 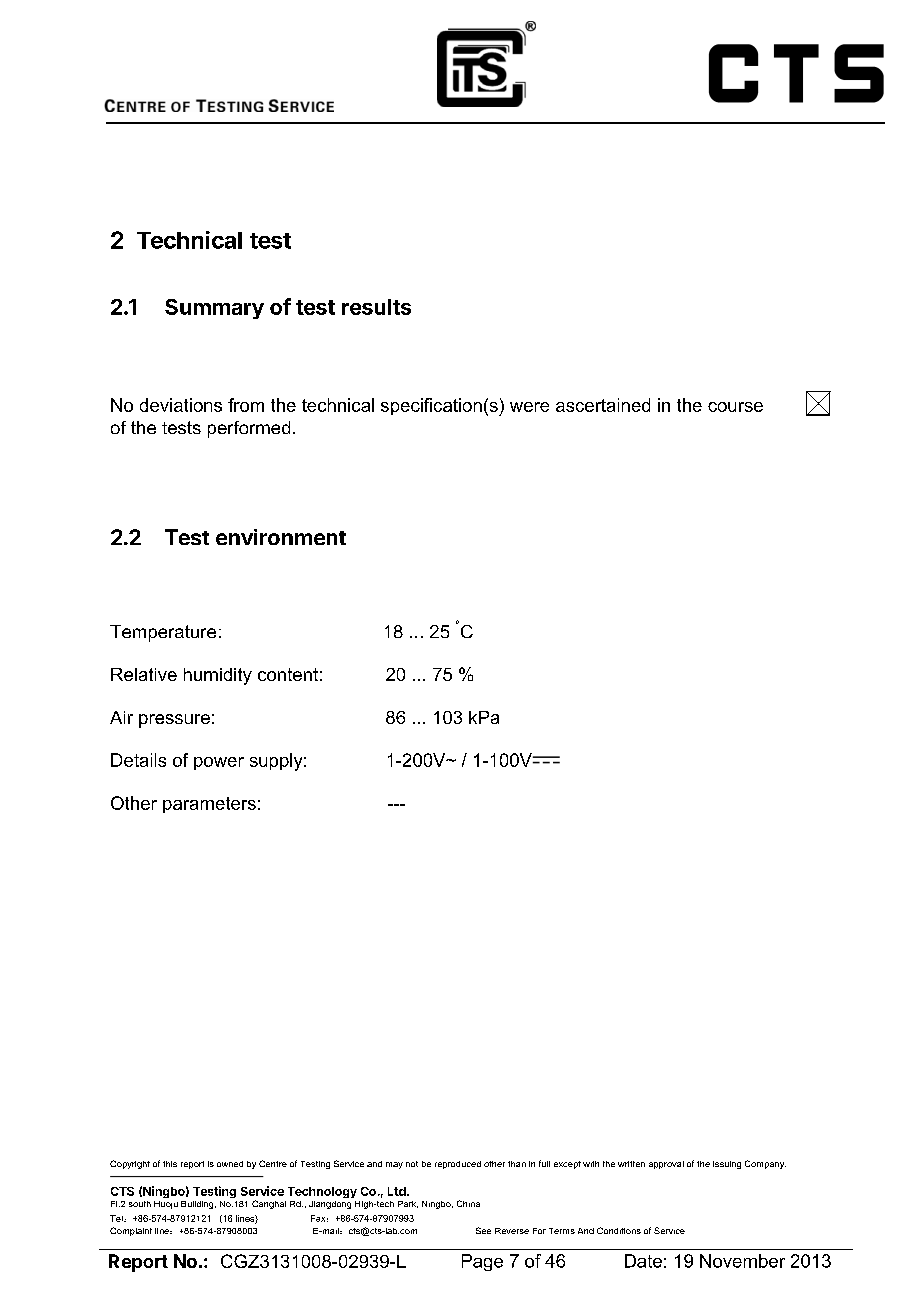 What do you see at coordinates (214, 309) in the screenshot?
I see `Summary` at bounding box center [214, 309].
